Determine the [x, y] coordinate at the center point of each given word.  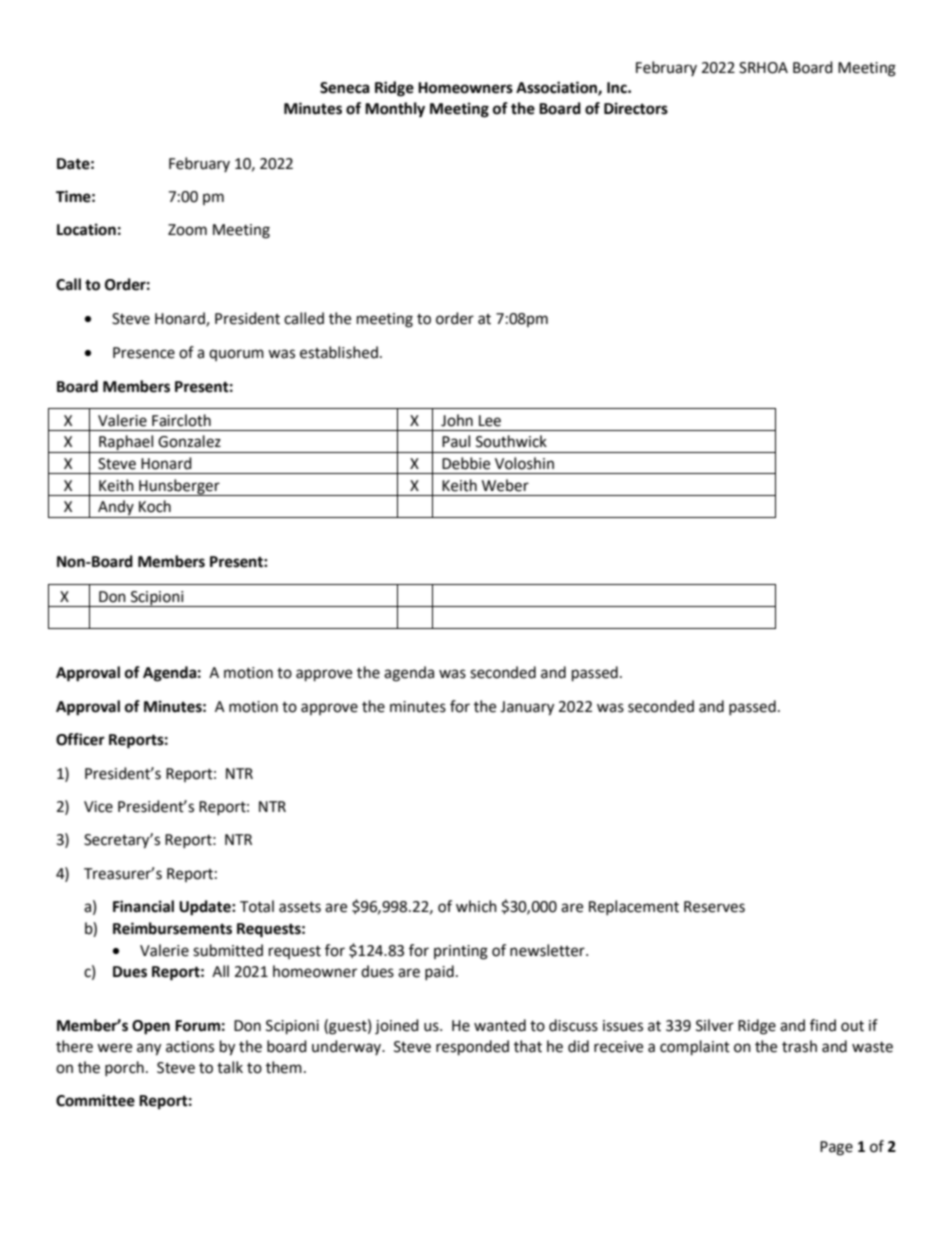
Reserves [714, 907]
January [527, 708]
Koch [155, 506]
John [457, 420]
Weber [505, 485]
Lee [490, 421]
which [476, 906]
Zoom [187, 230]
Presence [144, 353]
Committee [95, 1100]
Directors [636, 108]
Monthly [395, 110]
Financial [143, 906]
